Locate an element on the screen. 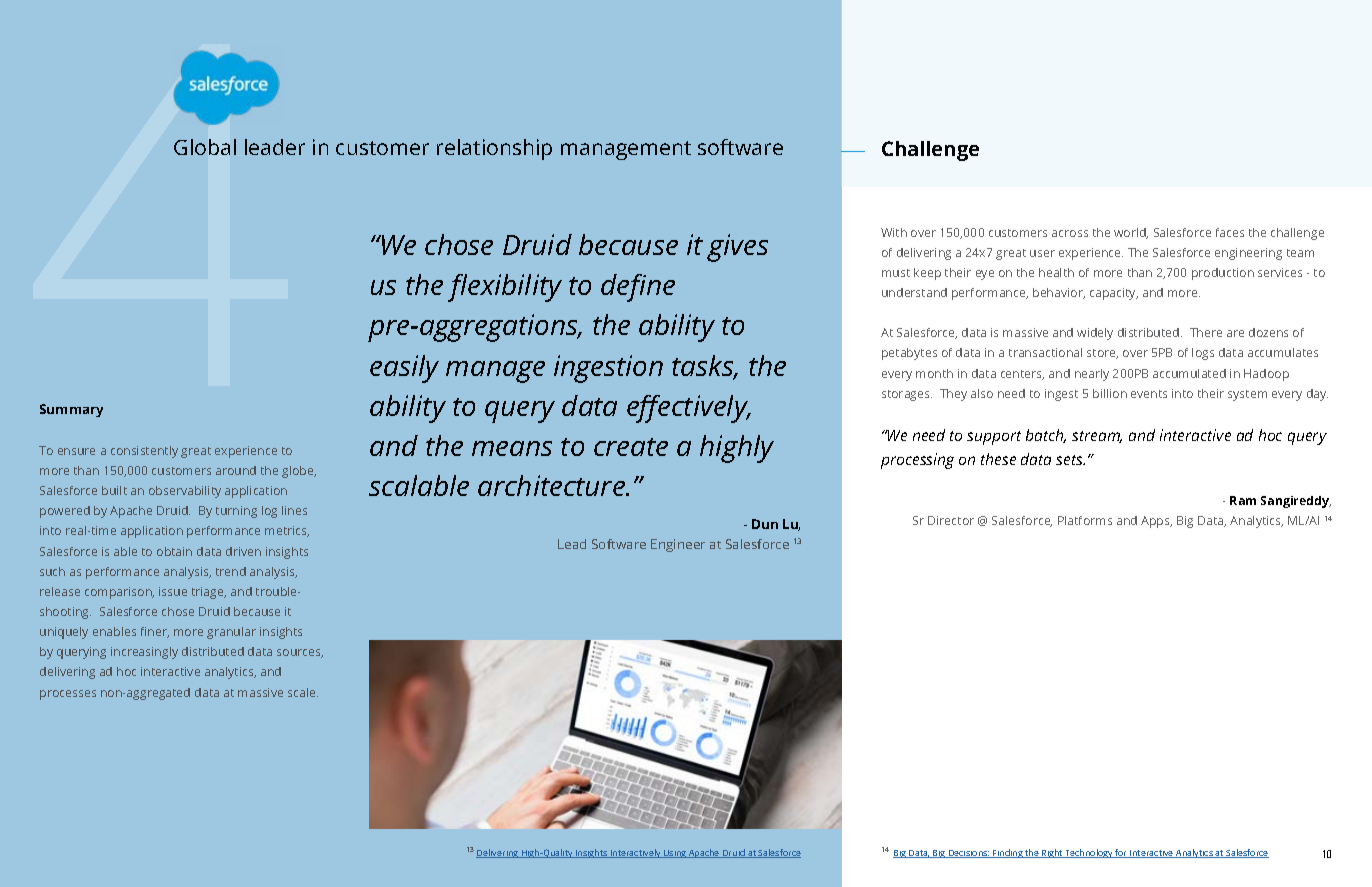 This screenshot has width=1372, height=887. Apps is located at coordinates (1156, 522).
